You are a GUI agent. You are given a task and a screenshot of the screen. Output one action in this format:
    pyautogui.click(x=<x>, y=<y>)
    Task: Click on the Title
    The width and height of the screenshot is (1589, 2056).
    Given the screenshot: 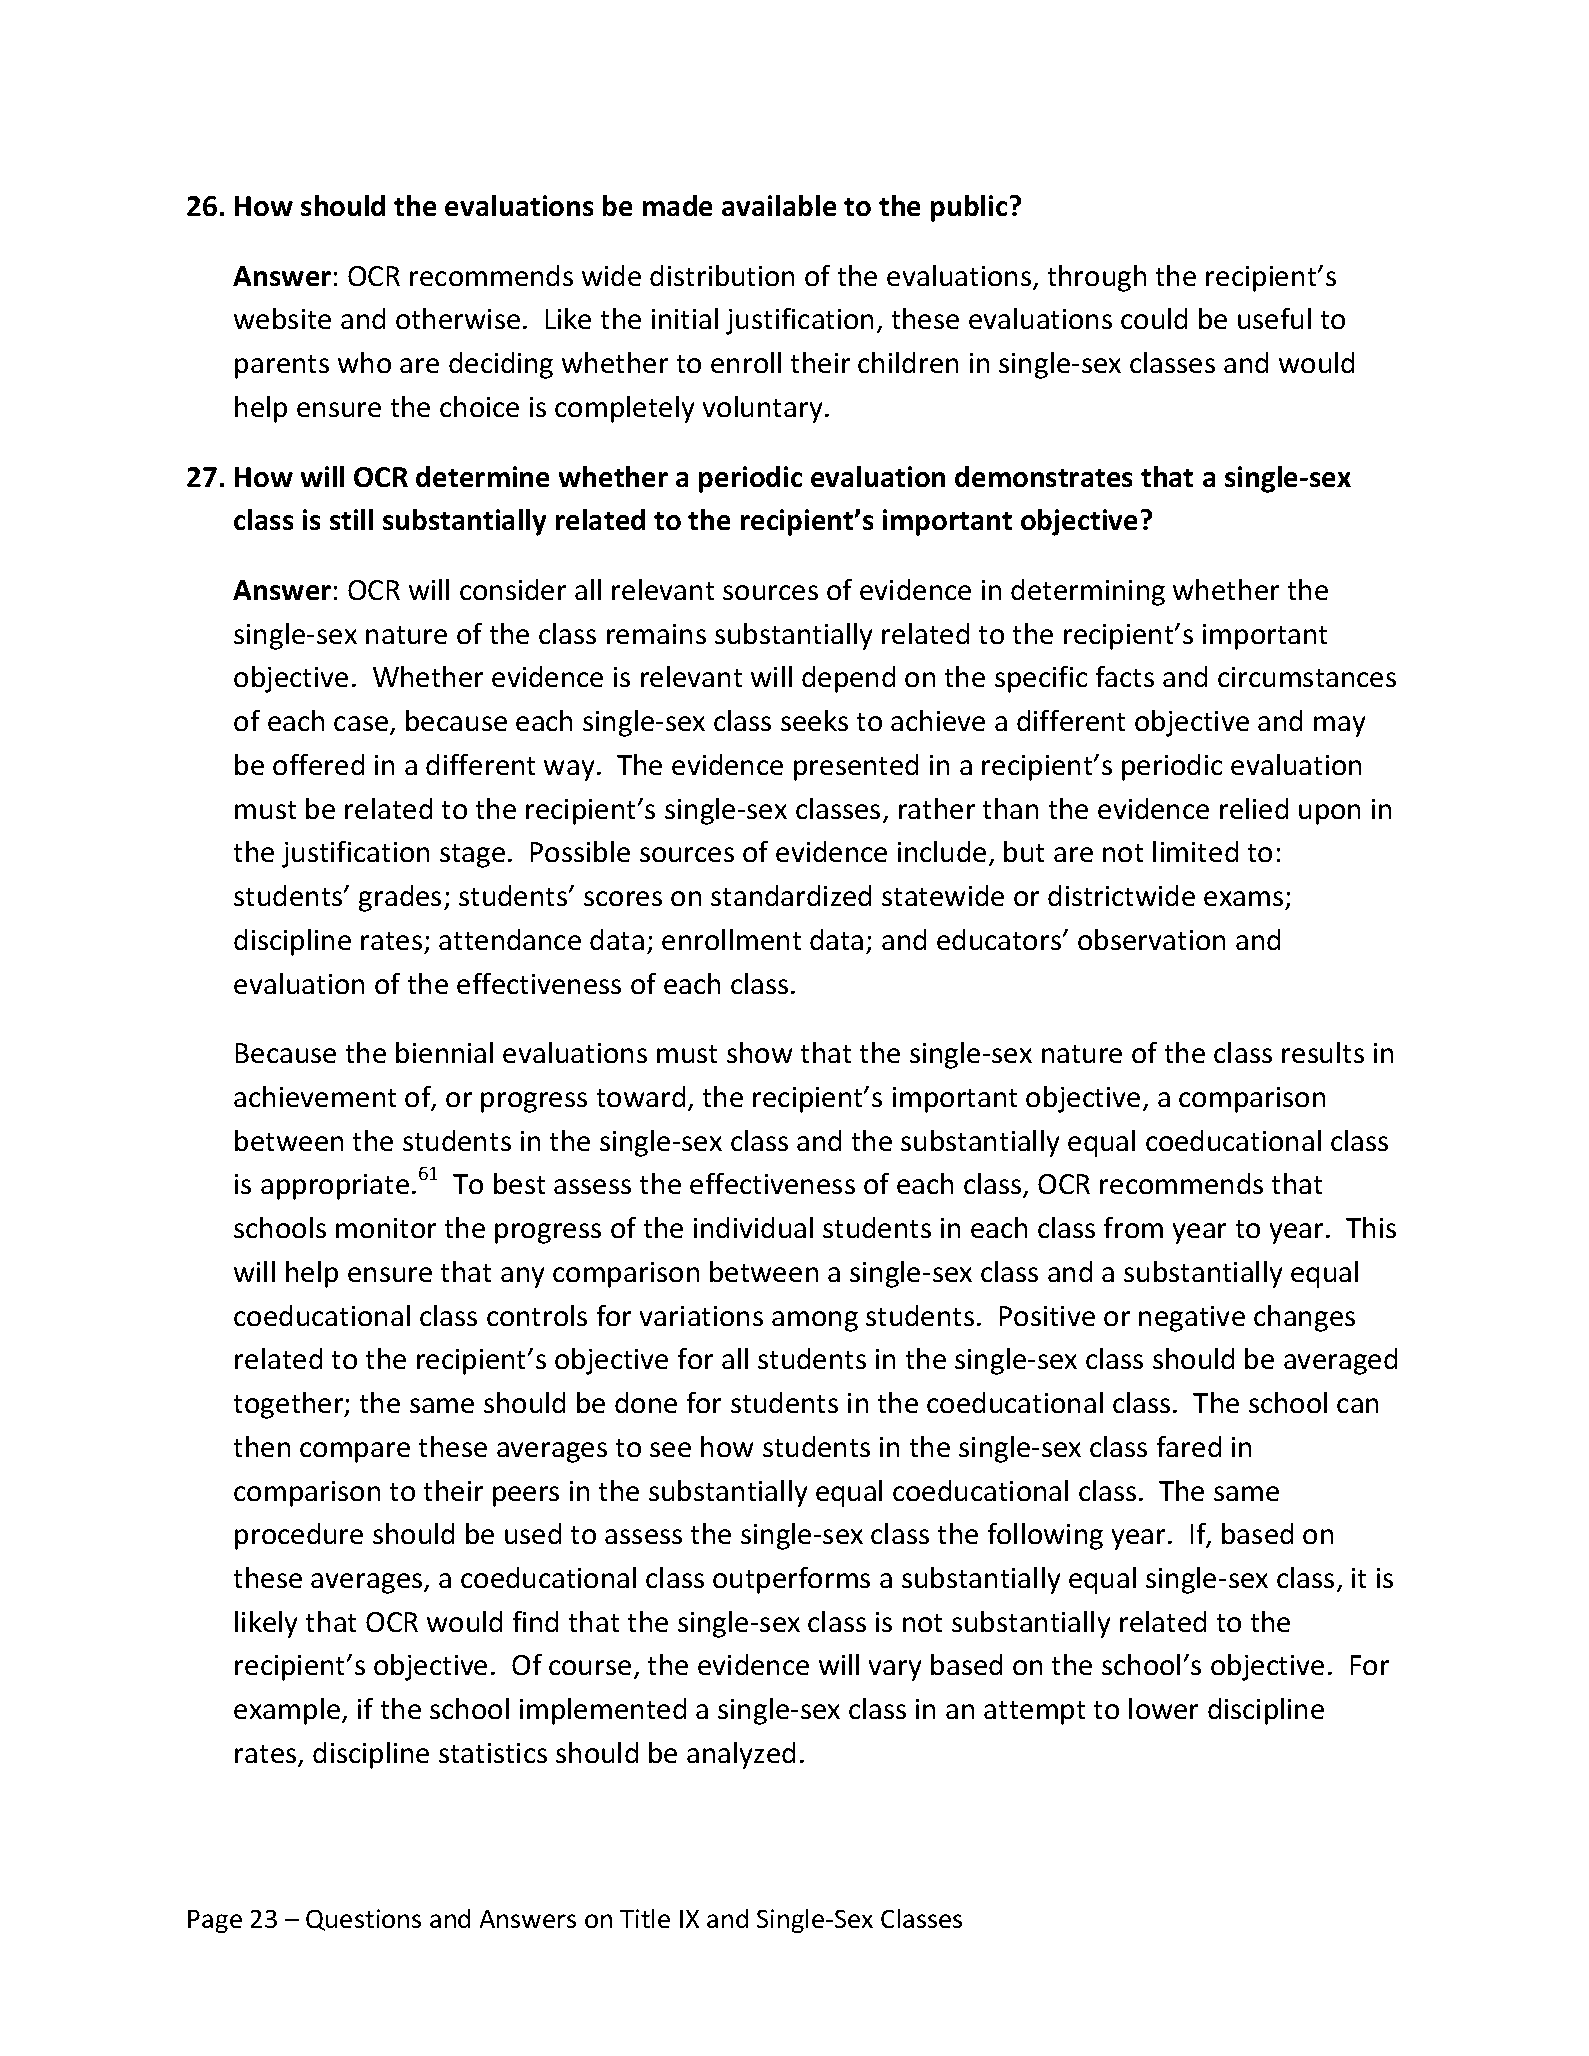 What is the action you would take?
    pyautogui.click(x=645, y=1918)
